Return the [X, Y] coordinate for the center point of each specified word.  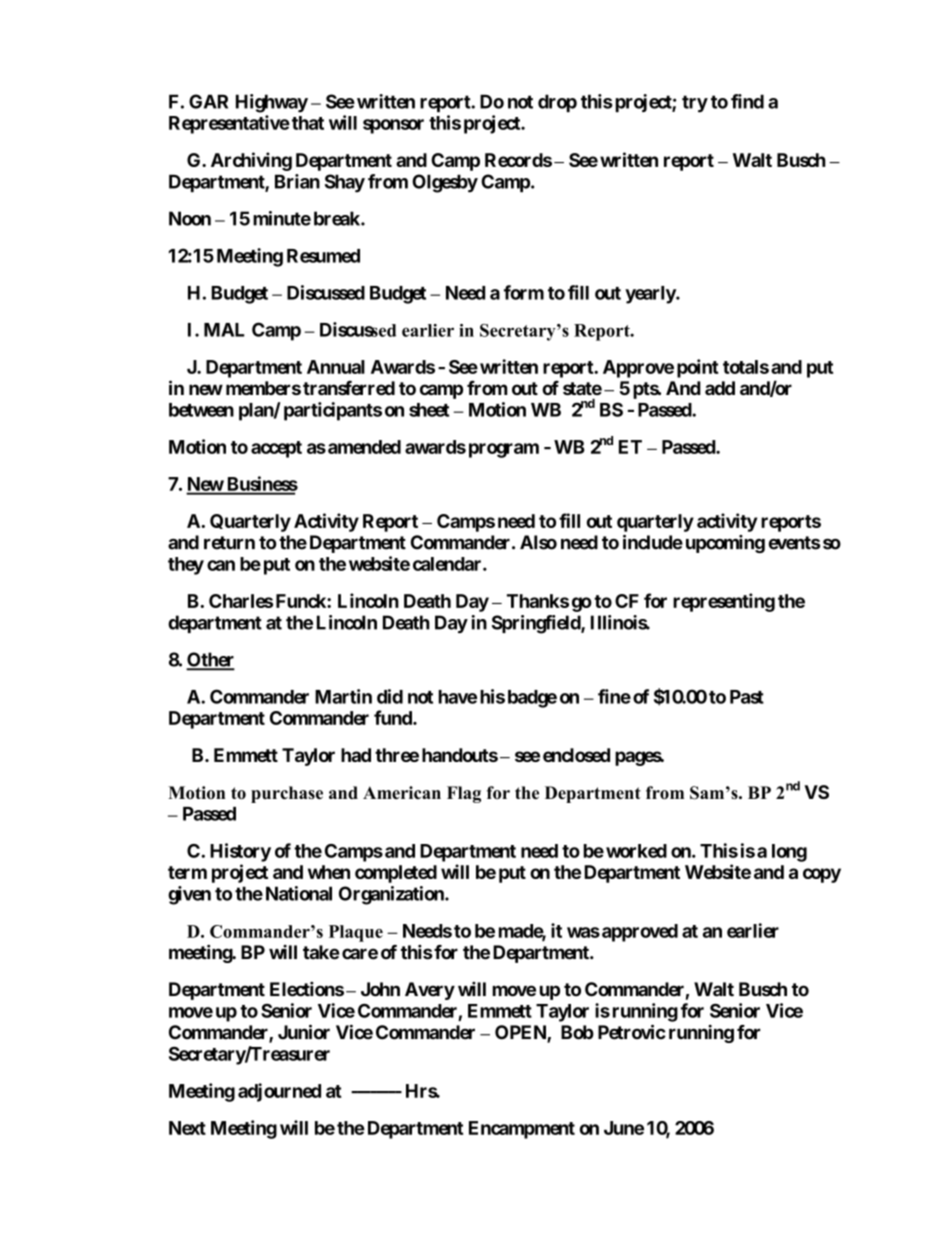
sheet [429, 410]
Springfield [537, 624]
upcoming [725, 544]
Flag [464, 794]
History [240, 852]
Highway [272, 103]
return [229, 543]
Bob [577, 1032]
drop [557, 103]
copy [822, 875]
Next [187, 1128]
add [720, 388]
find [747, 101]
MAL [224, 330]
